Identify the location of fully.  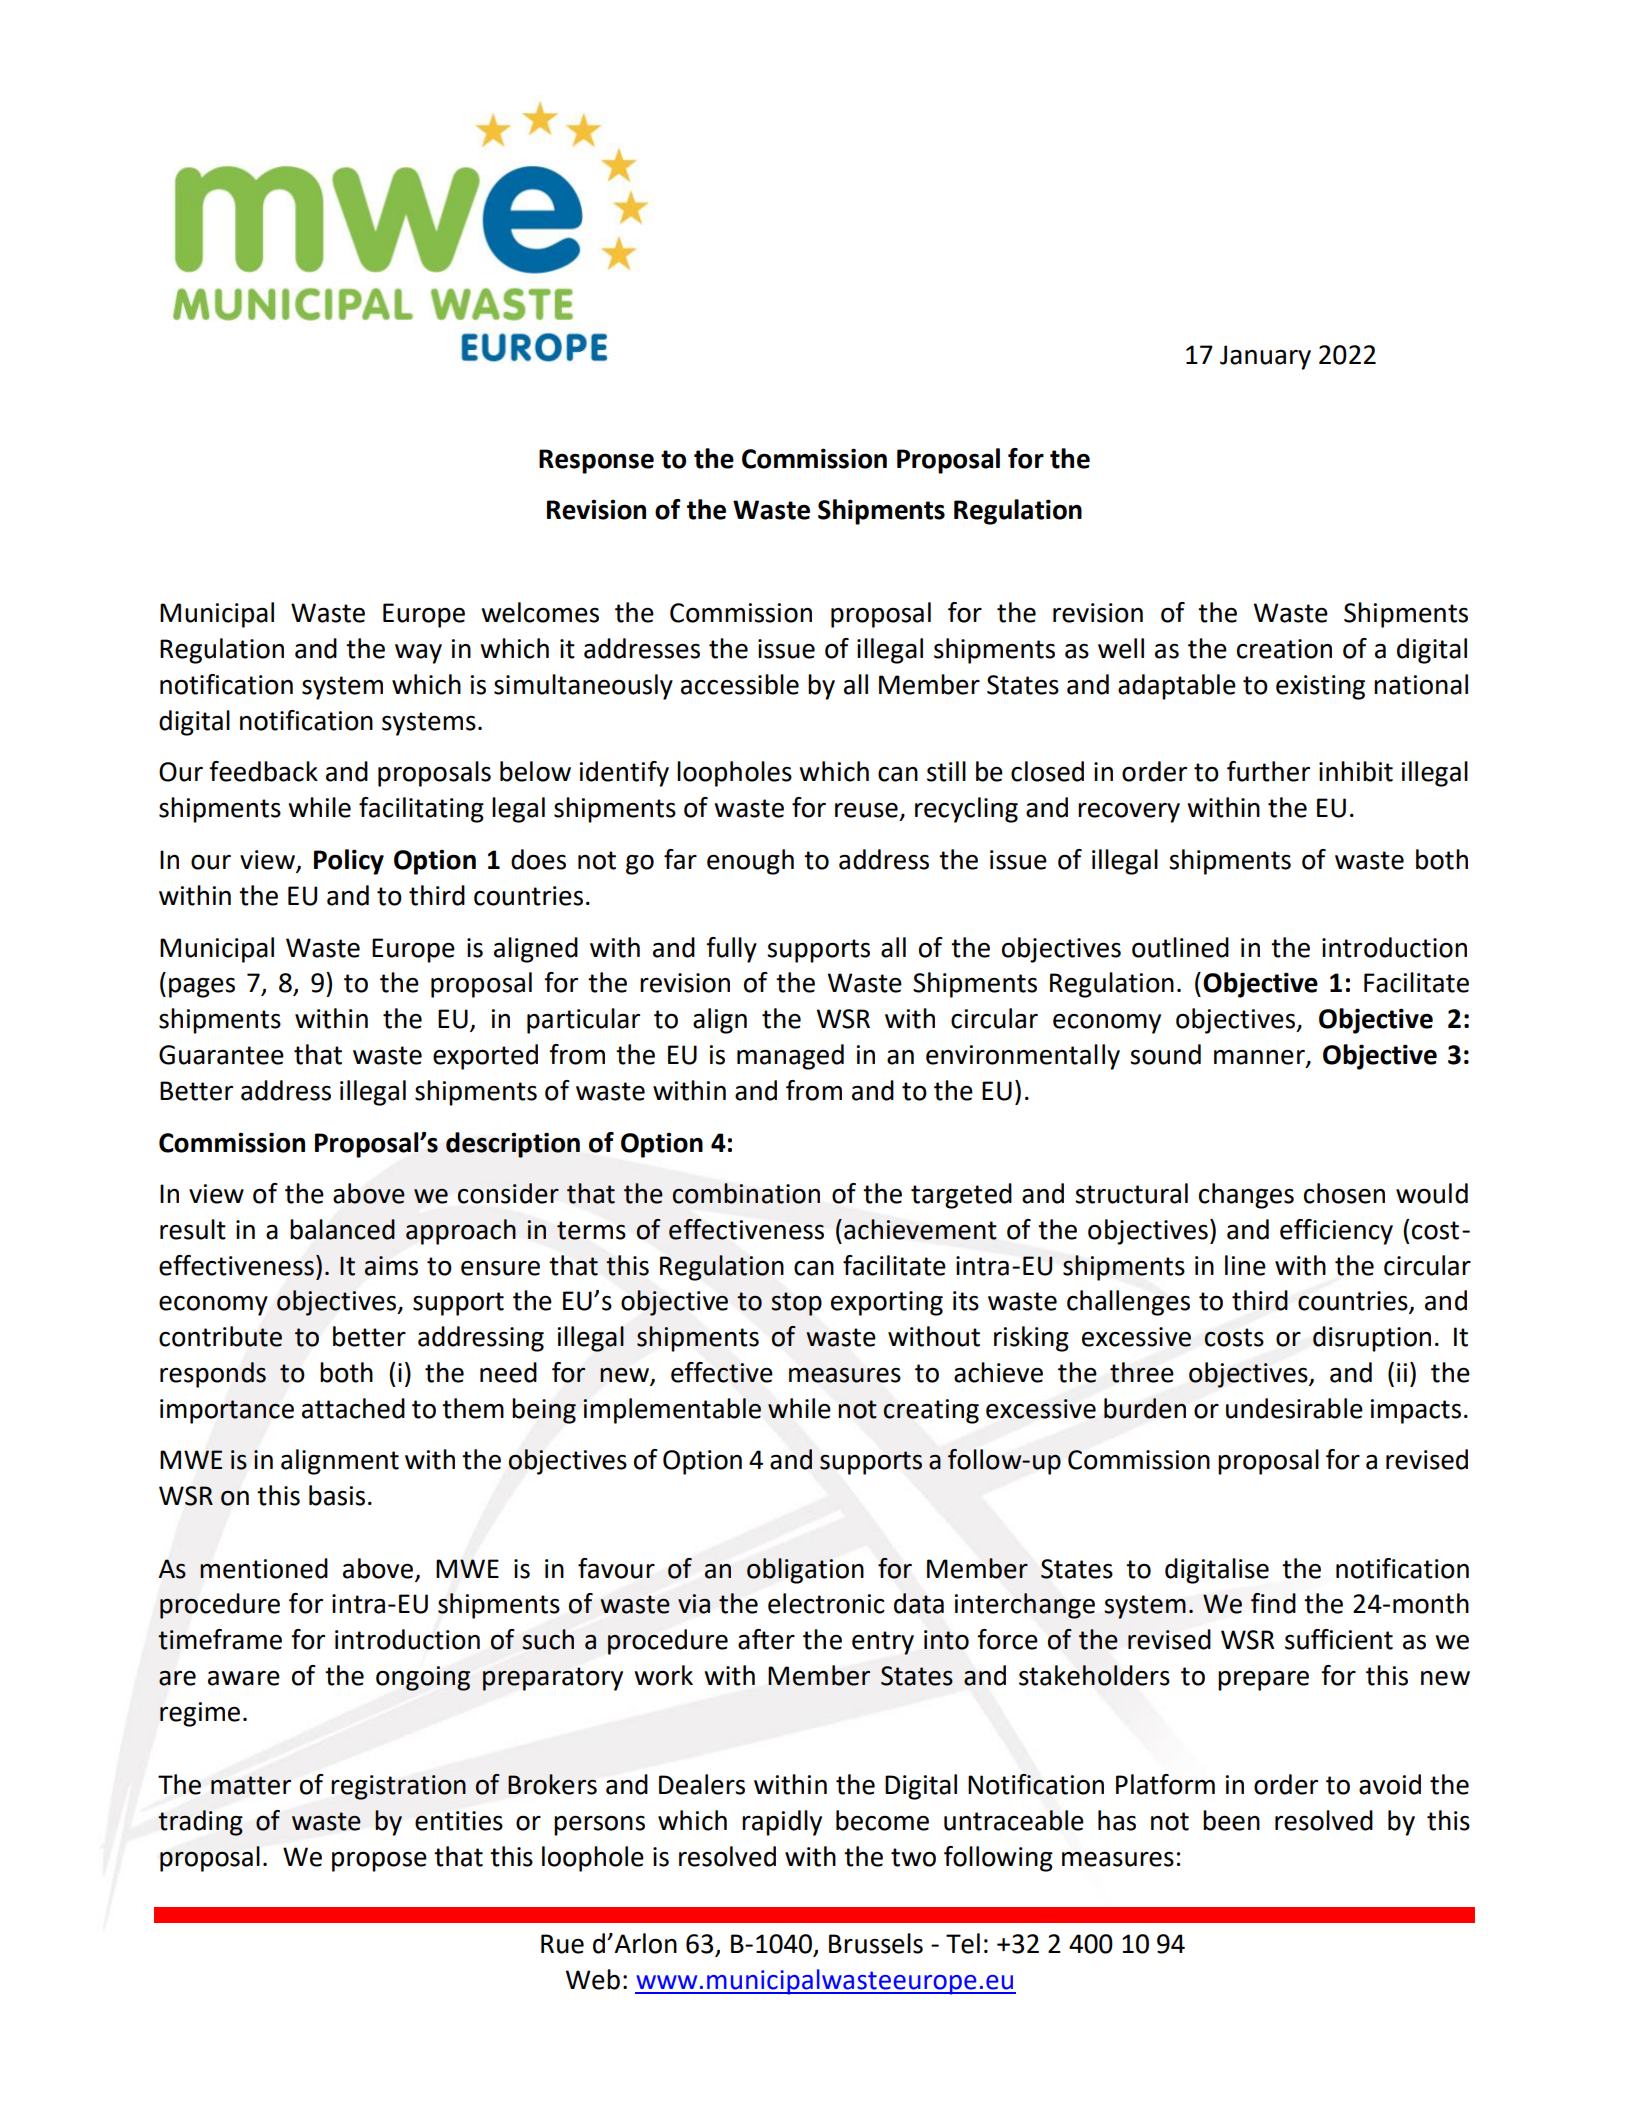
(731, 950).
